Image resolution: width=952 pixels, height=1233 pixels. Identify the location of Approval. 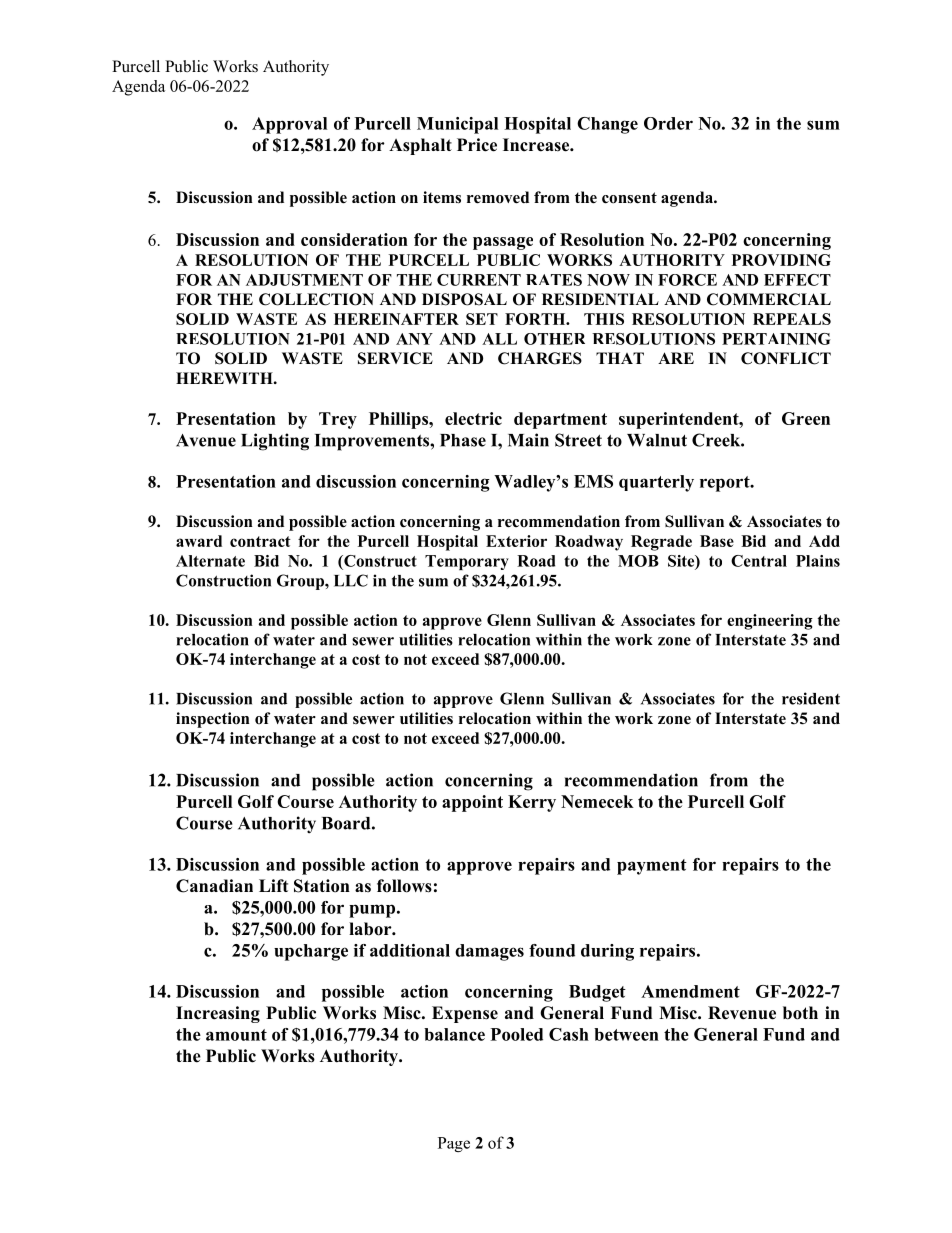
(289, 125).
